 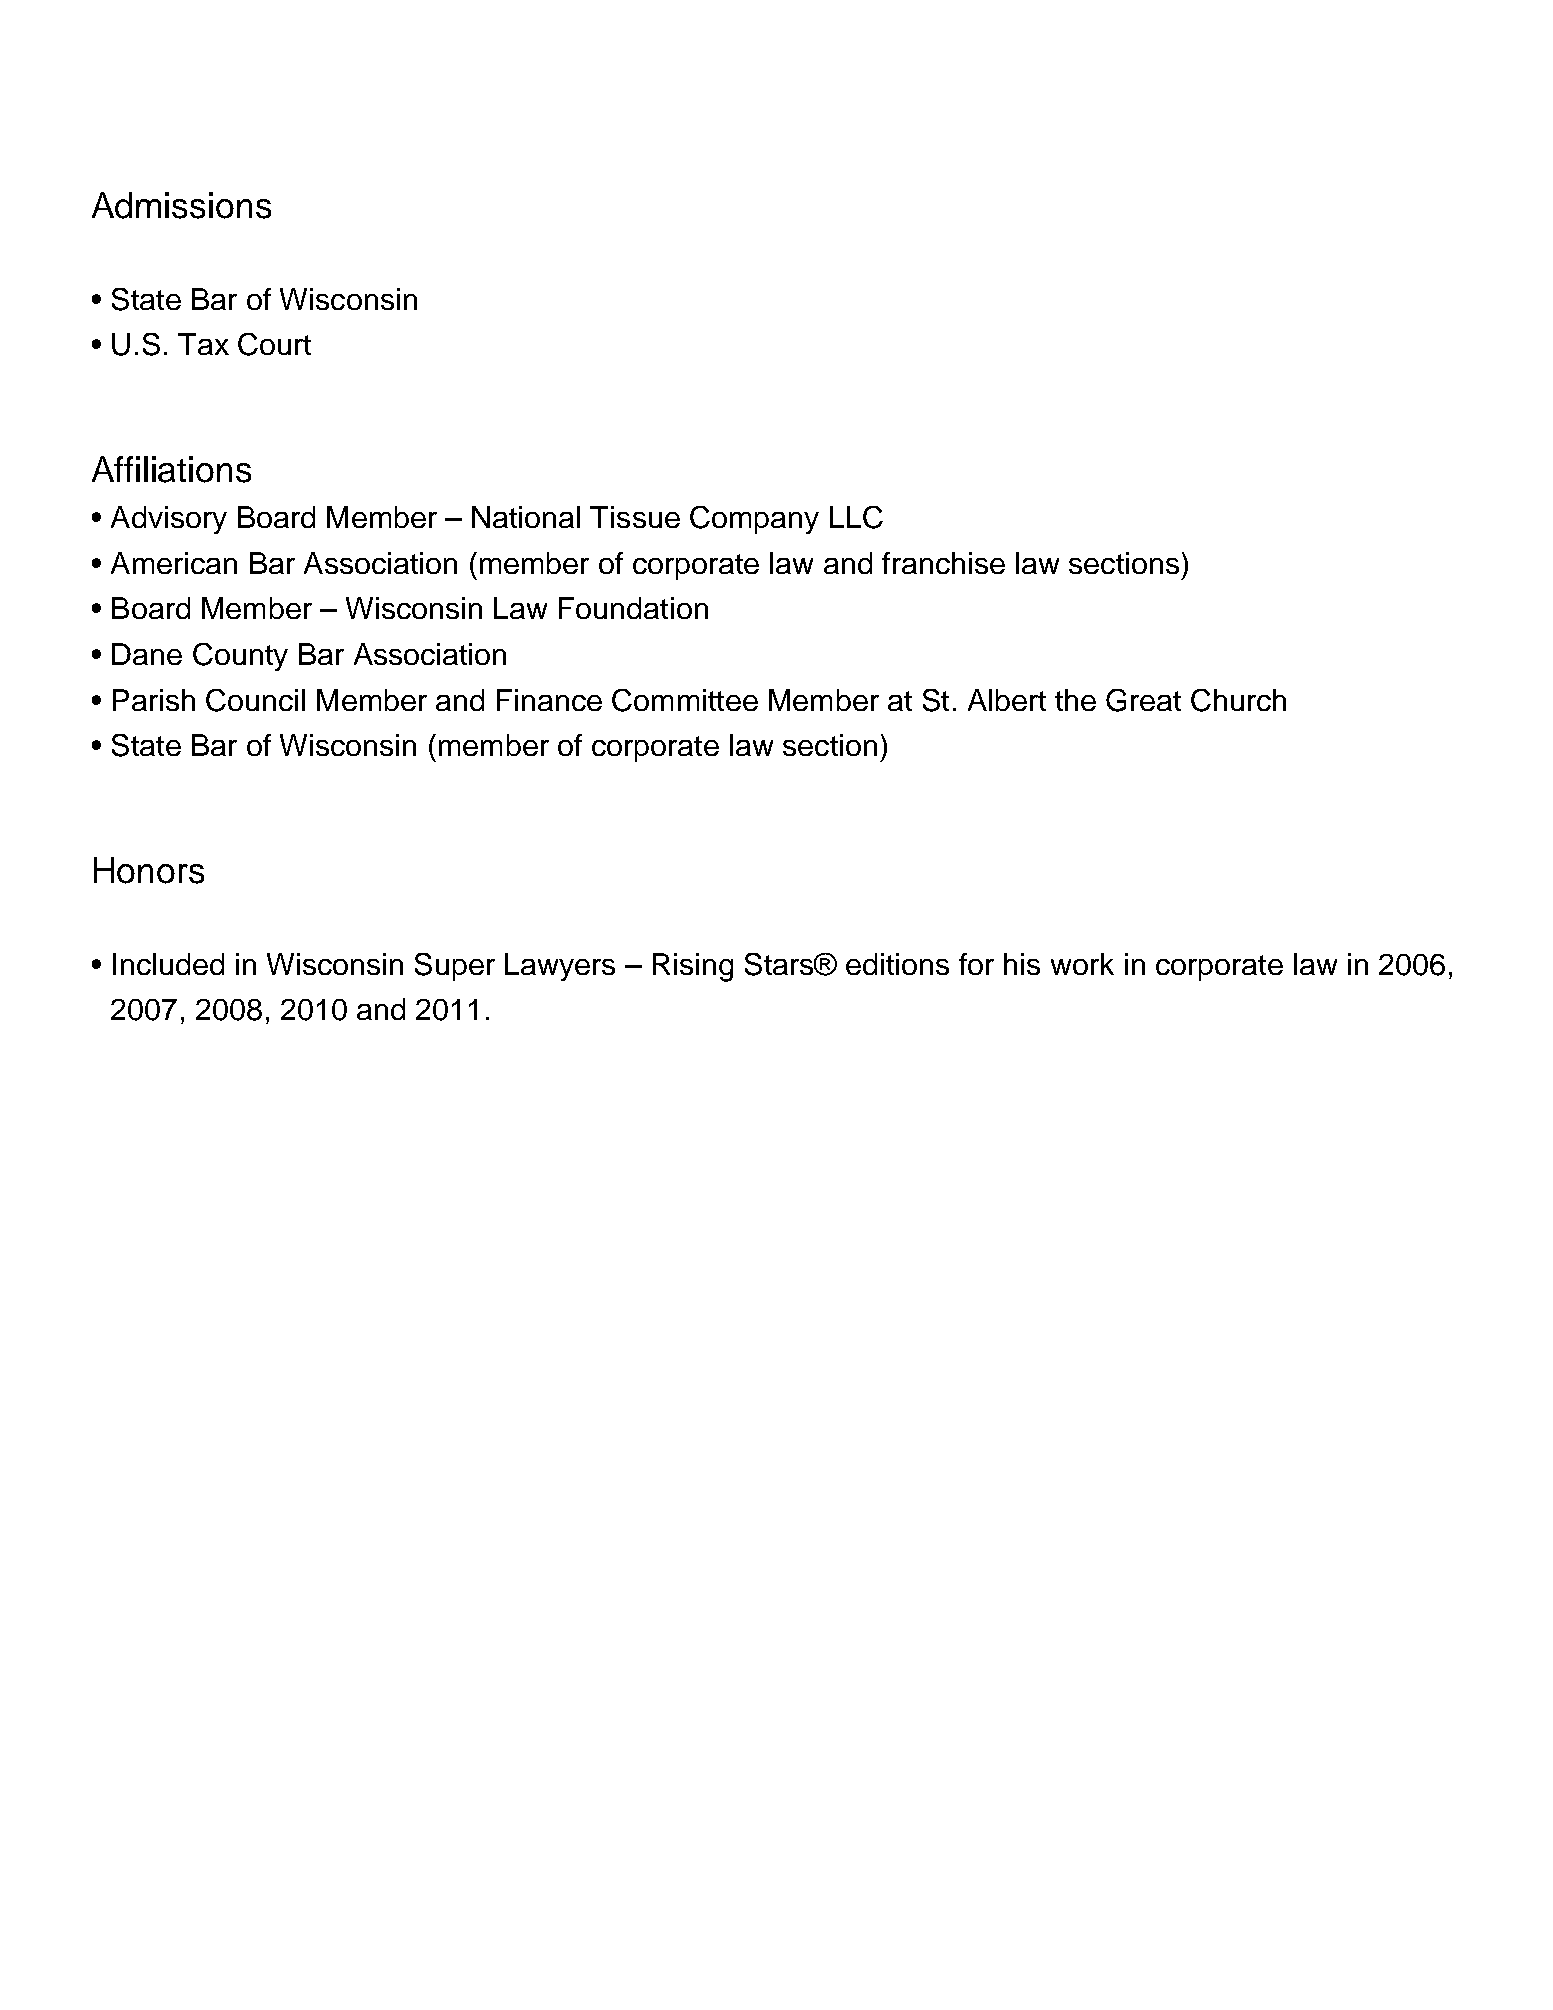 What do you see at coordinates (693, 967) in the image?
I see `Rising` at bounding box center [693, 967].
